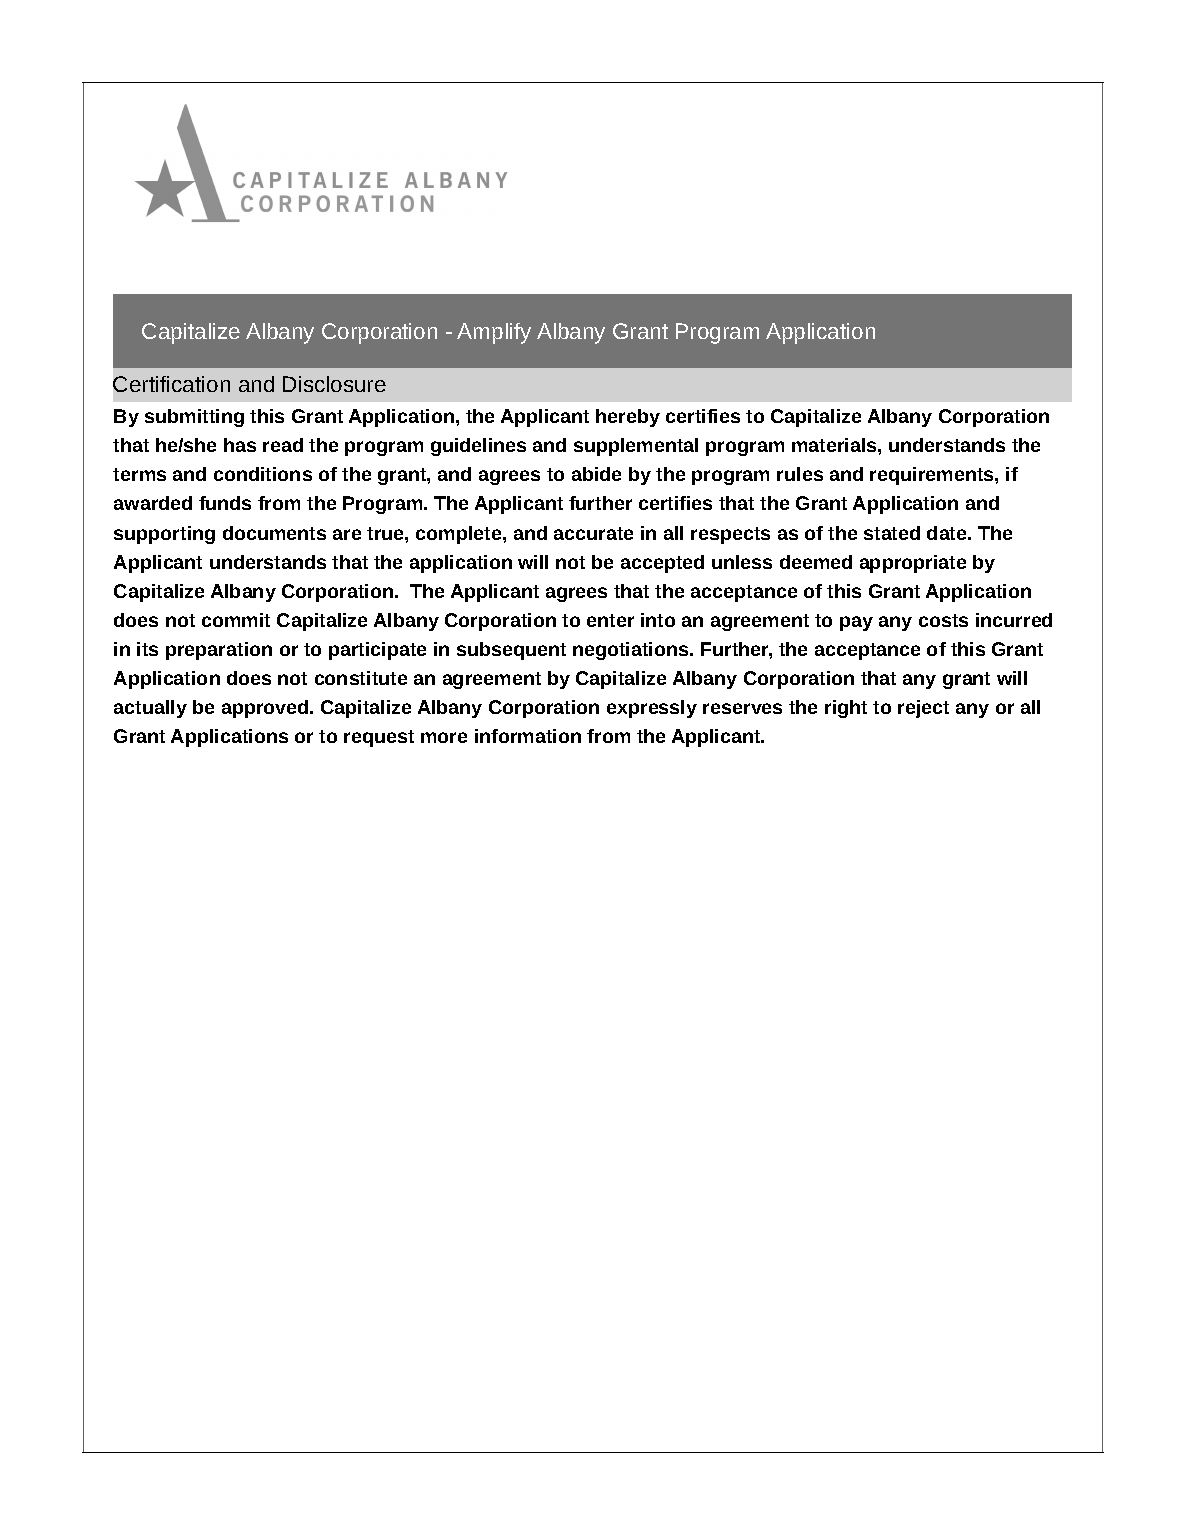 This screenshot has height=1535, width=1186. Describe the element at coordinates (263, 474) in the screenshot. I see `conditions` at that location.
